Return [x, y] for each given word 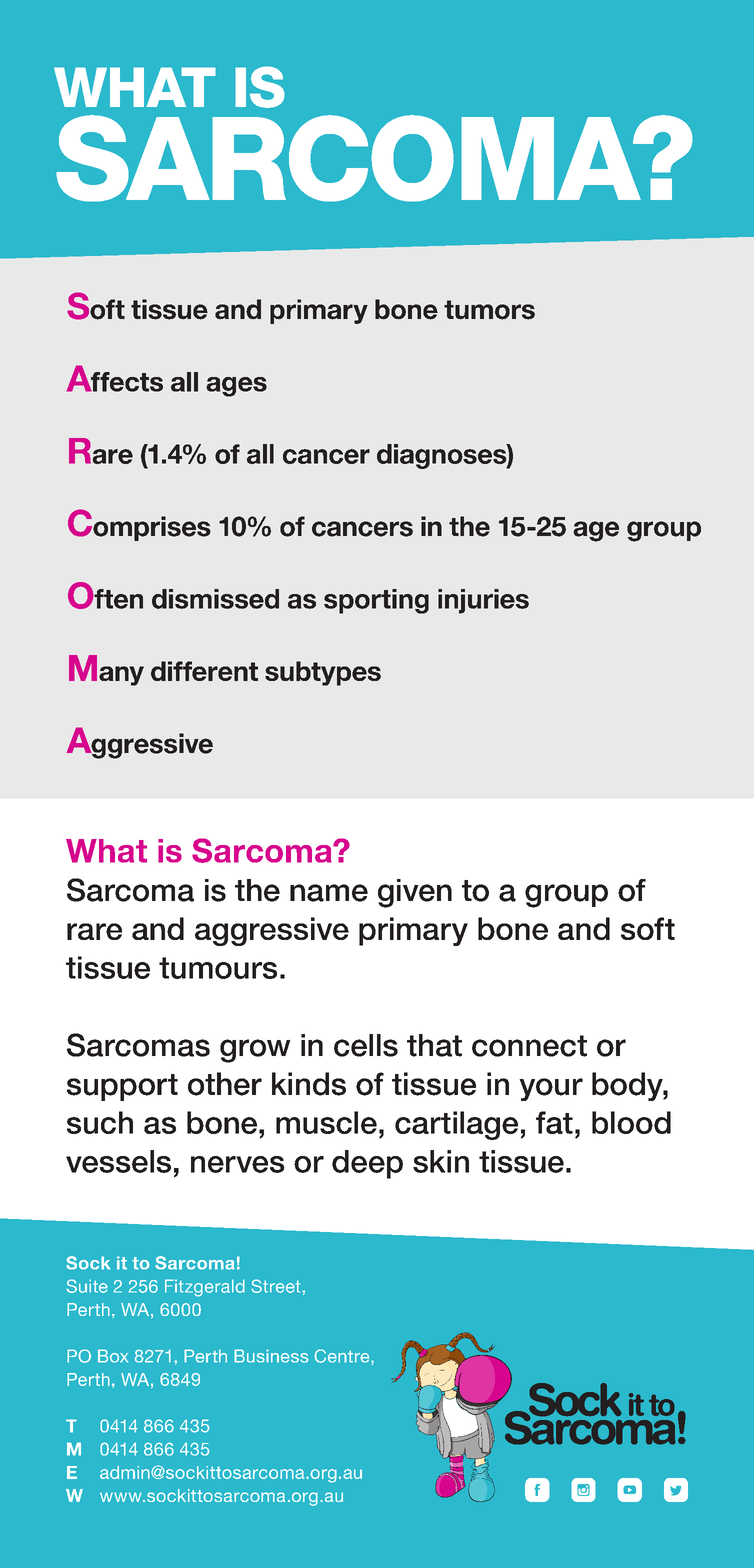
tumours [218, 968]
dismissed [215, 599]
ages [236, 387]
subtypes [323, 673]
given [415, 893]
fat [554, 1122]
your [551, 1089]
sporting [376, 601]
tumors [489, 310]
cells [366, 1045]
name [329, 893]
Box [113, 1356]
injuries [483, 601]
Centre [343, 1357]
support [122, 1087]
